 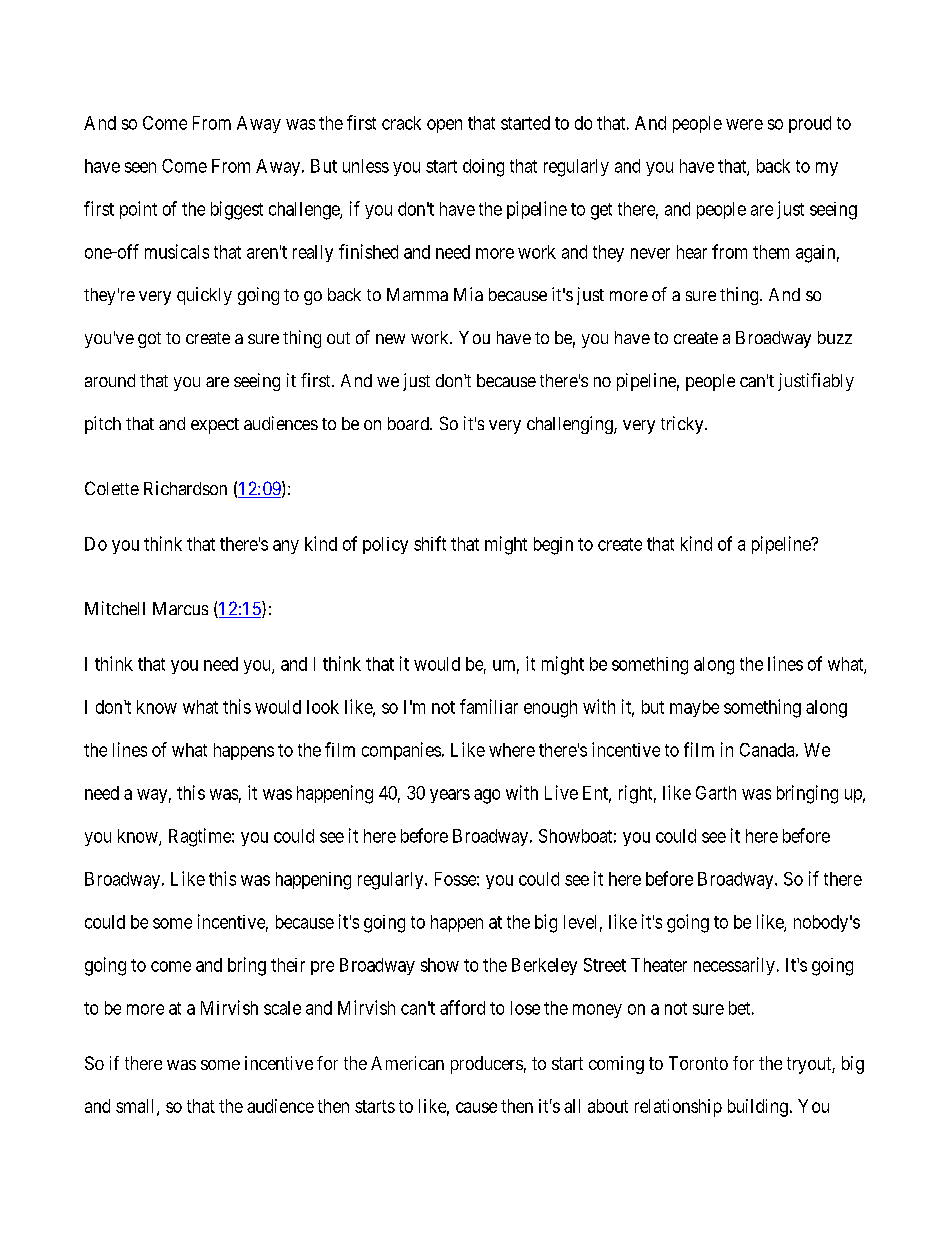 What do you see at coordinates (137, 1107) in the document?
I see `small` at bounding box center [137, 1107].
